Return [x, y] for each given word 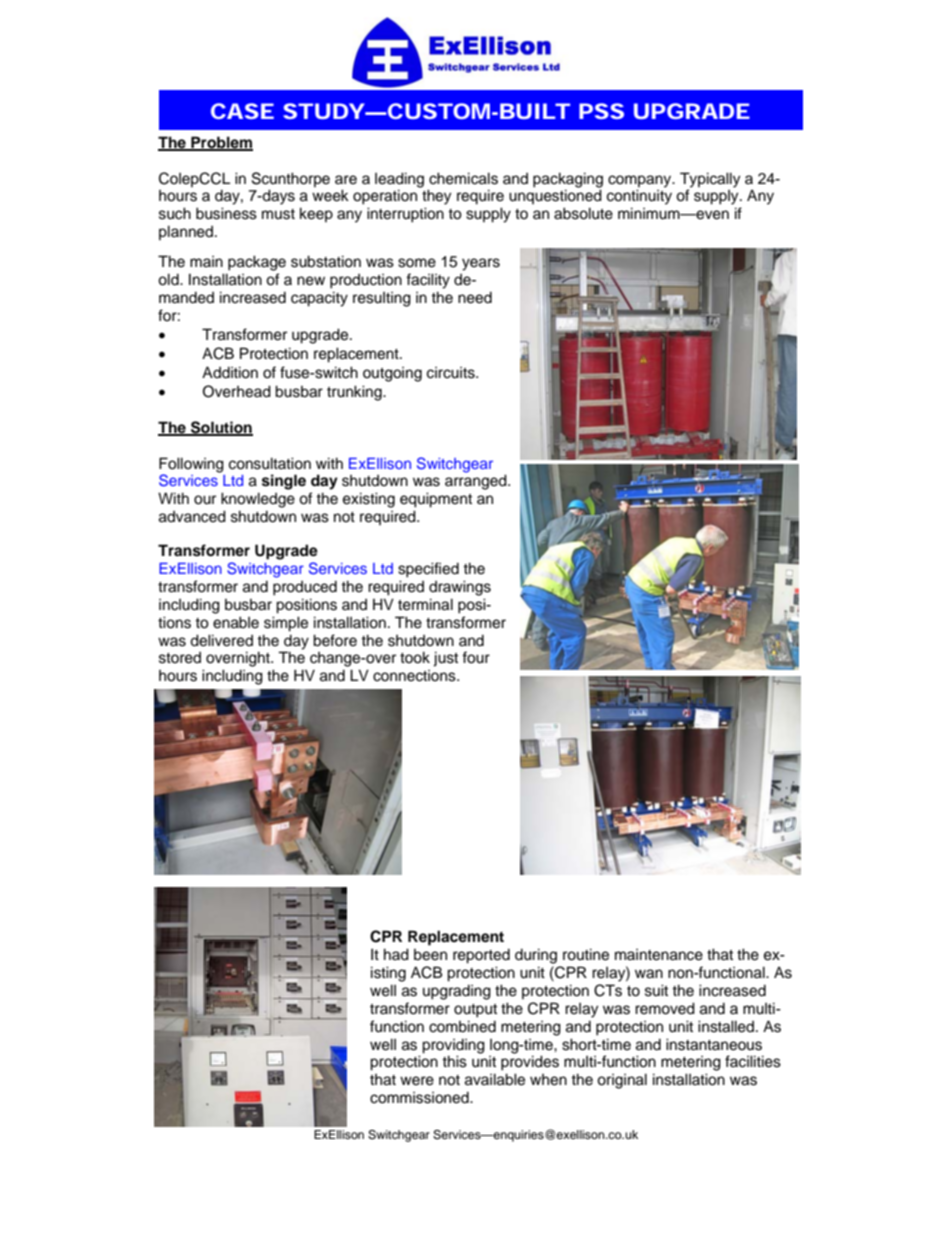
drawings [460, 588]
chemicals [463, 178]
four [476, 657]
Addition [230, 372]
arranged [477, 482]
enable [236, 622]
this [454, 1061]
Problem [221, 143]
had [396, 954]
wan [649, 974]
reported [481, 956]
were [417, 1081]
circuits [452, 373]
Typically [710, 180]
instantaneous [714, 1044]
